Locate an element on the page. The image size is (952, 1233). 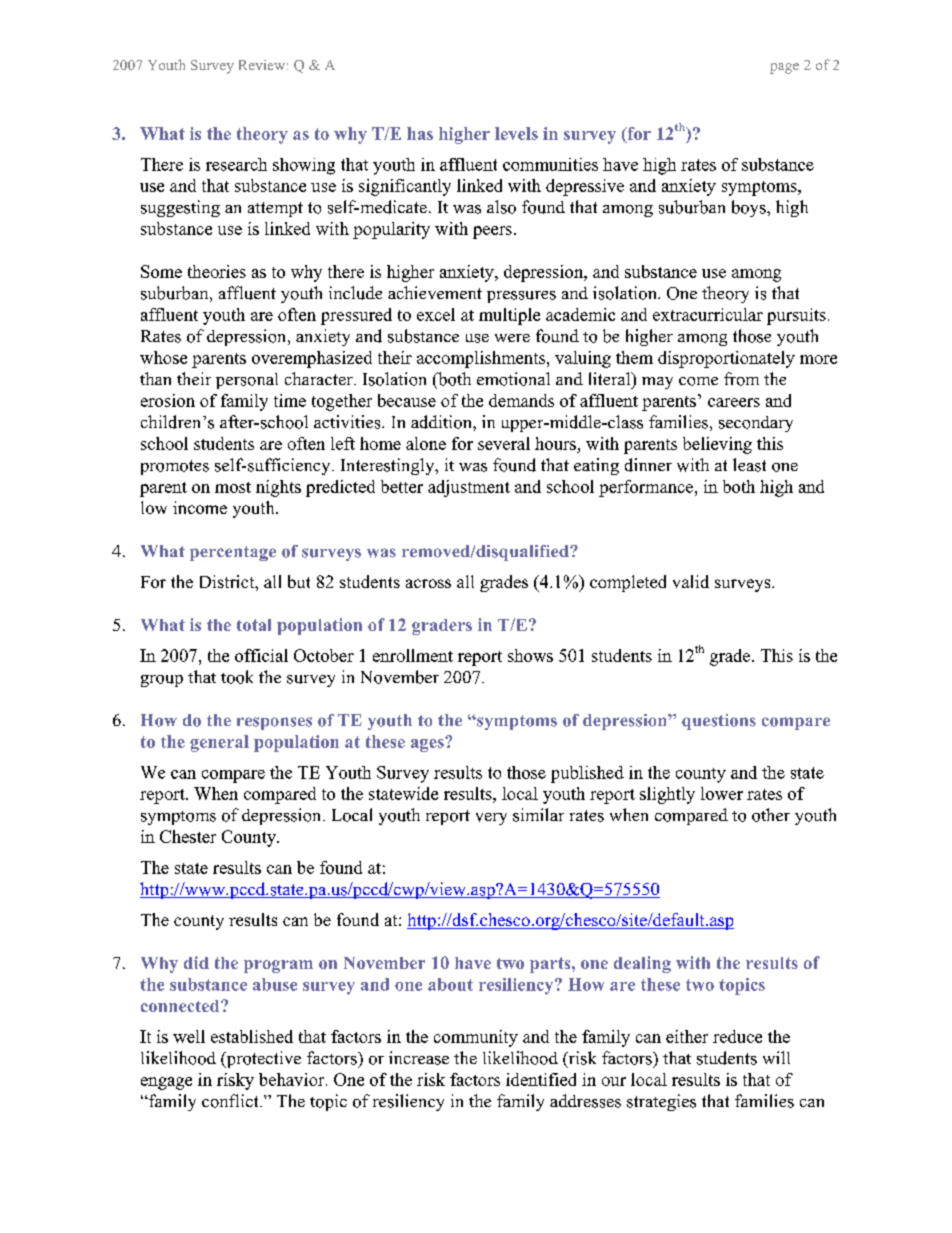
pressures is located at coordinates (521, 297).
